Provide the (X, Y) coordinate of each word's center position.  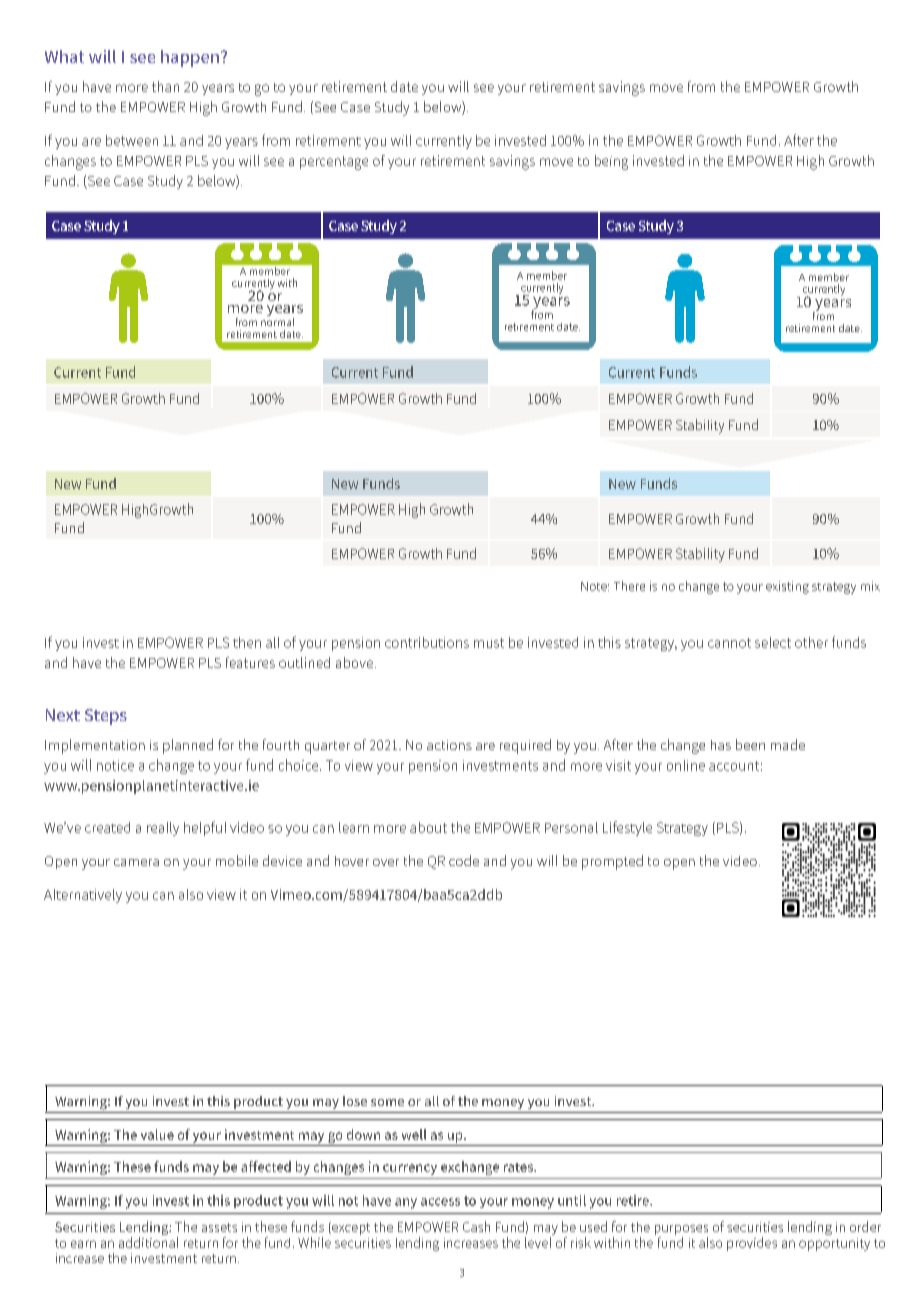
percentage (334, 163)
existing (787, 587)
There (629, 586)
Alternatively (83, 896)
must (489, 643)
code (464, 860)
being (611, 162)
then (247, 642)
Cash (476, 1226)
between (132, 140)
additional (148, 1241)
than (165, 86)
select (773, 642)
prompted (612, 862)
